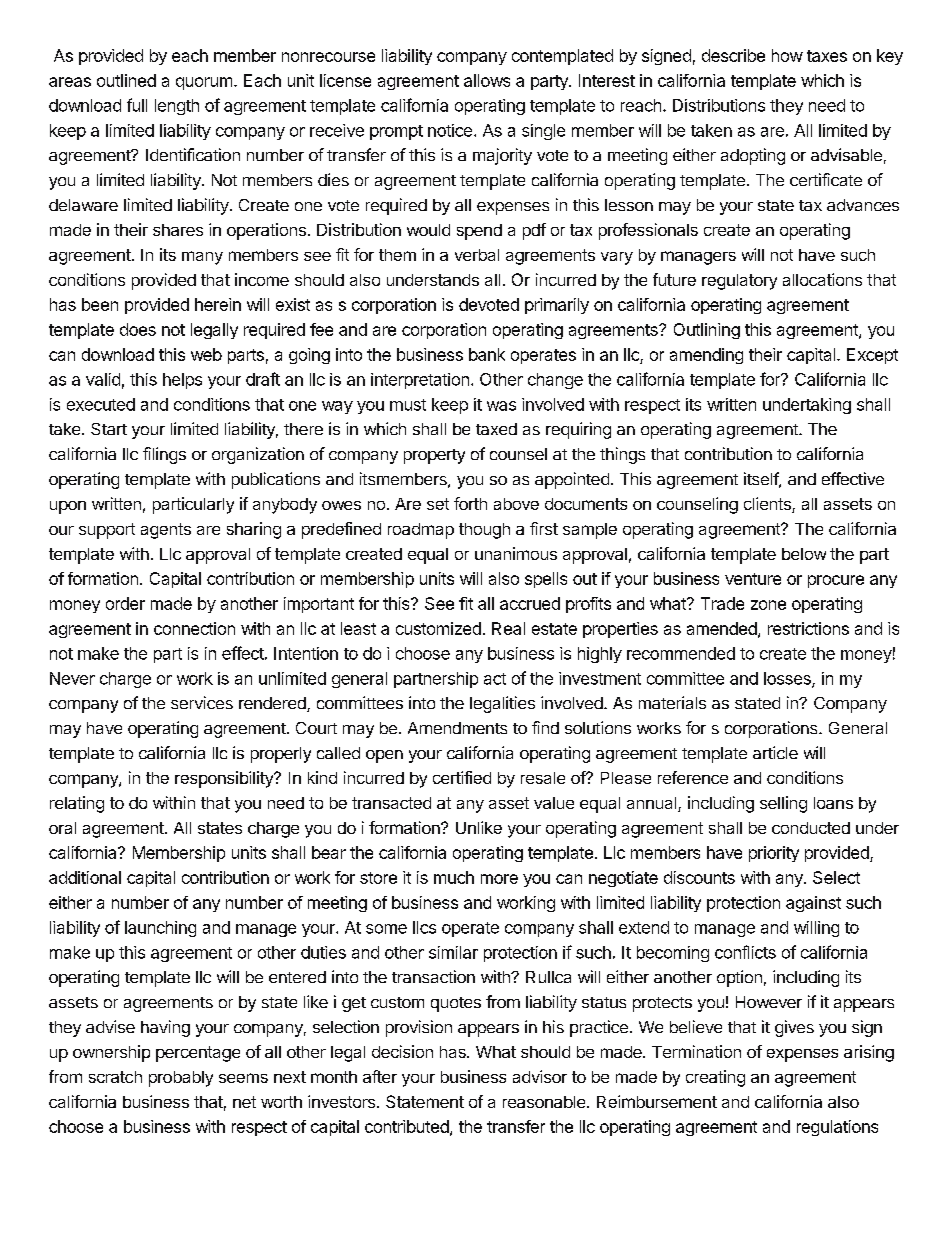  What do you see at coordinates (774, 854) in the image?
I see `priority` at bounding box center [774, 854].
